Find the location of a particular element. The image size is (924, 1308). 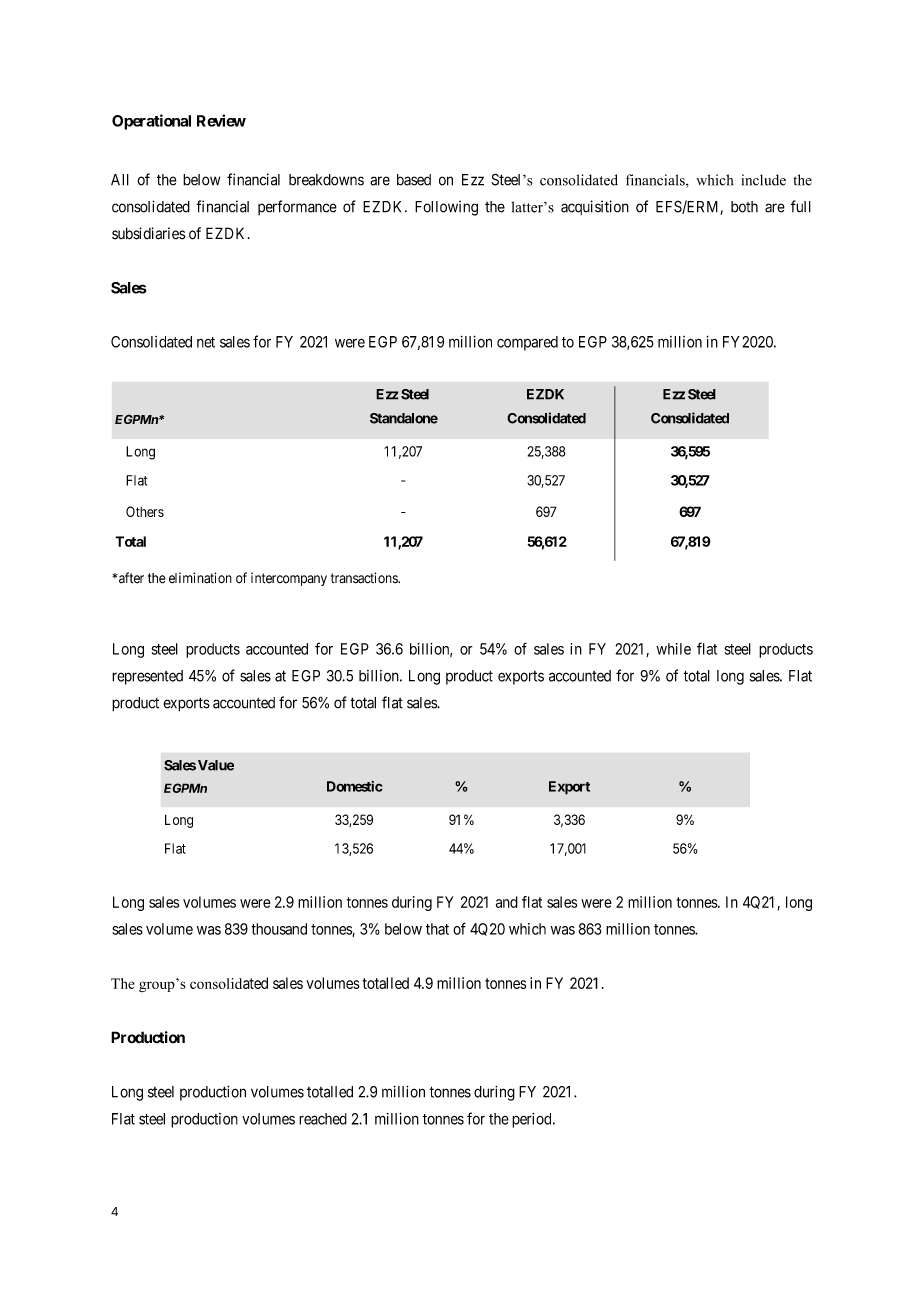

transactions is located at coordinates (365, 578).
